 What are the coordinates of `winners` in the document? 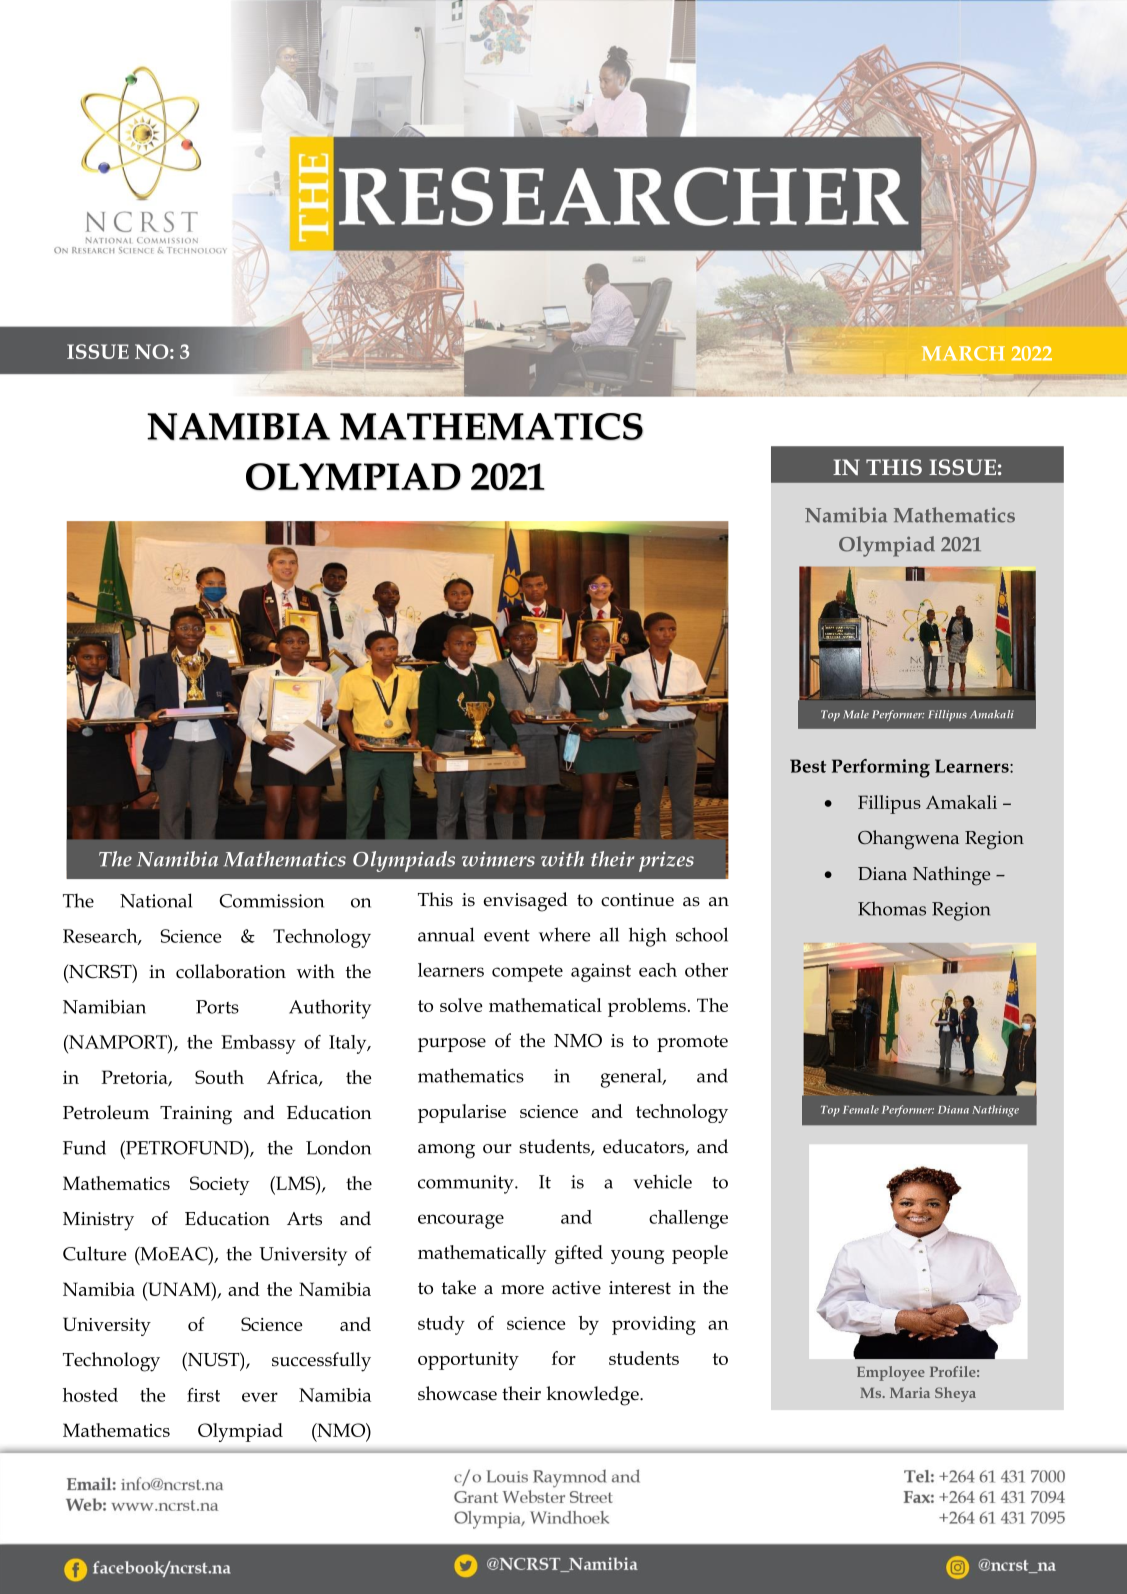 It's located at (498, 859).
